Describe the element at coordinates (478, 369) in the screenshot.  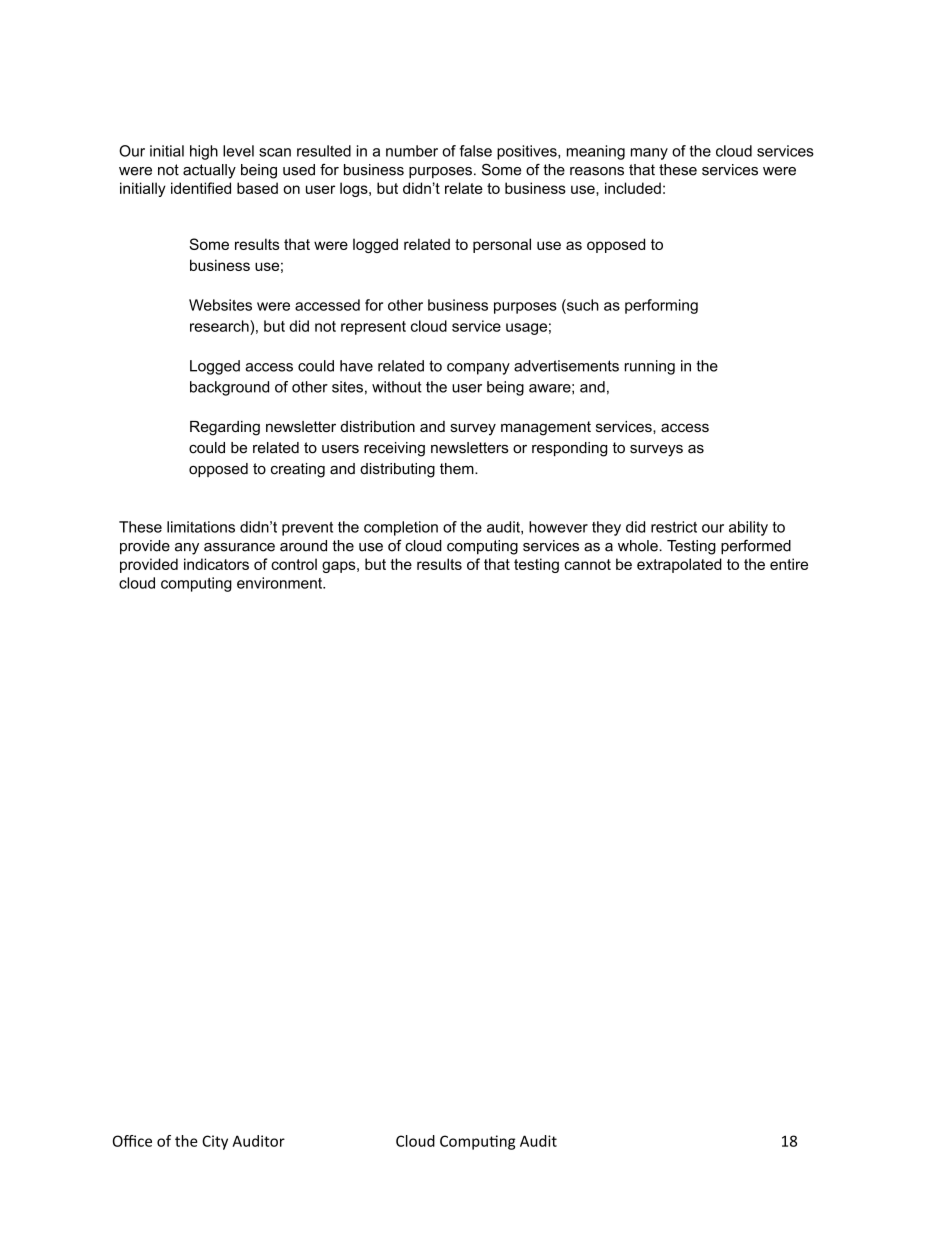
I see `company` at that location.
